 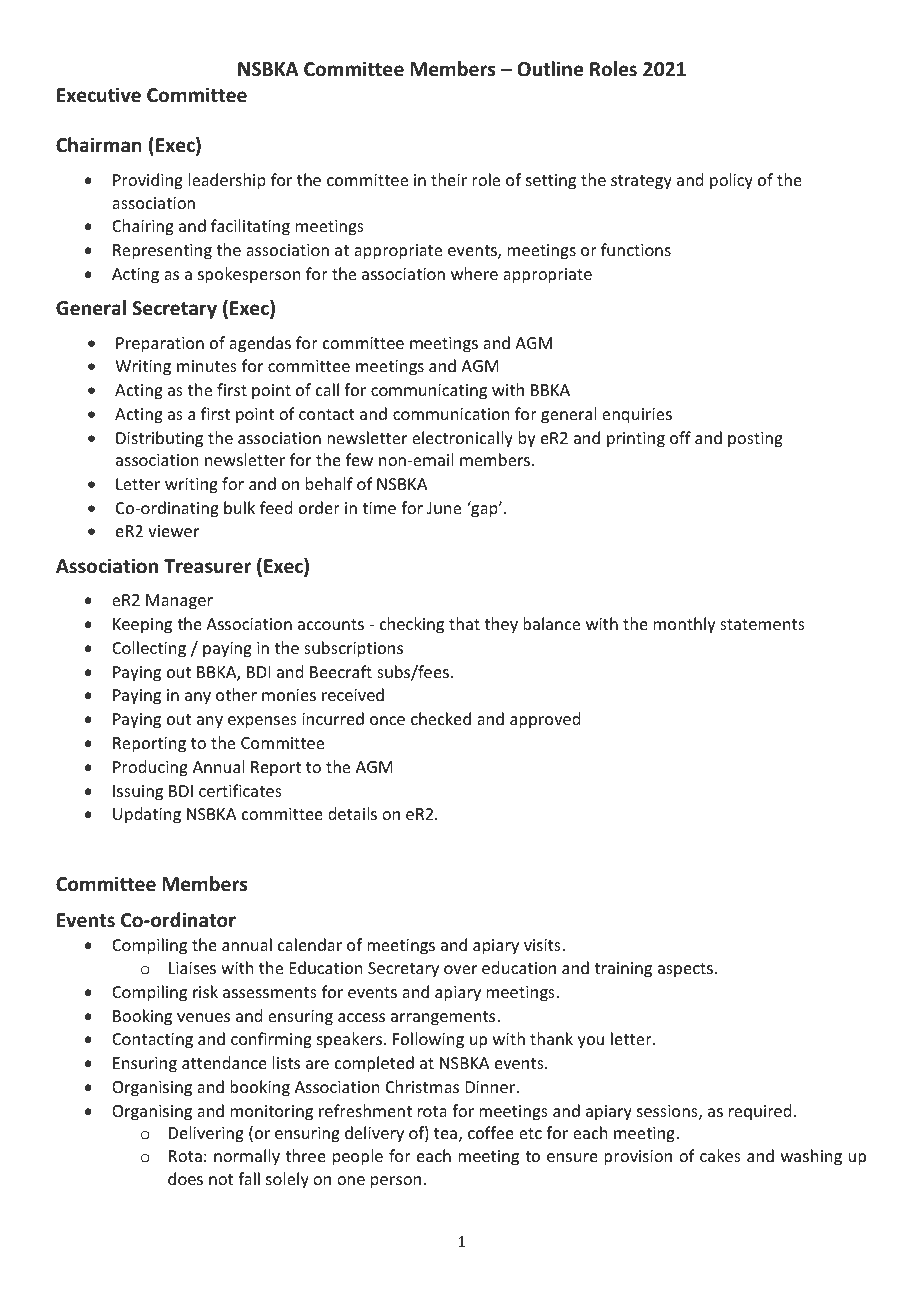 I want to click on statements, so click(x=762, y=624).
